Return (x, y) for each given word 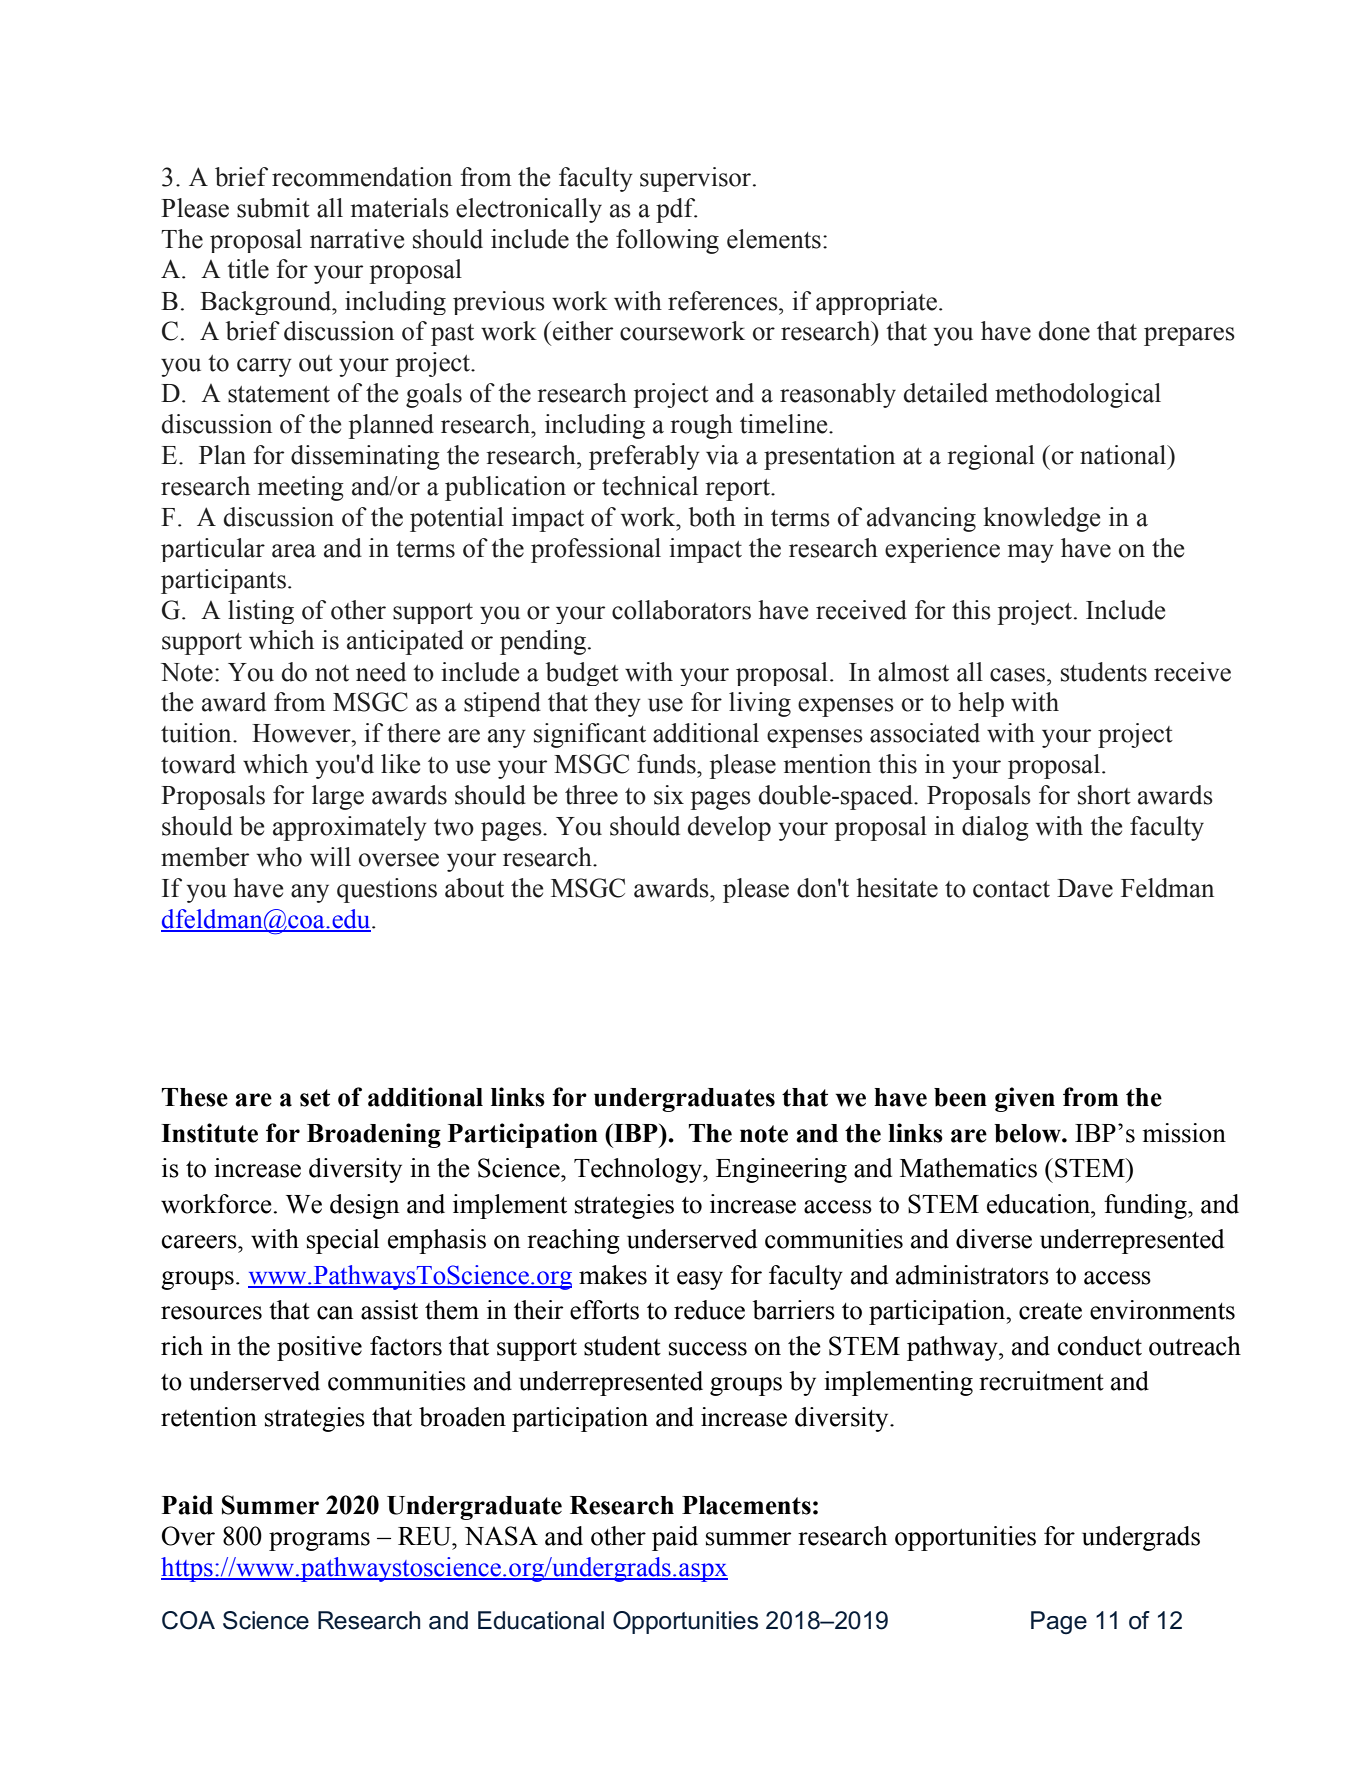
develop (729, 828)
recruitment (1041, 1381)
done (1064, 331)
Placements (746, 1505)
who (279, 857)
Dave (1085, 888)
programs (319, 1541)
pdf (676, 210)
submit (273, 208)
